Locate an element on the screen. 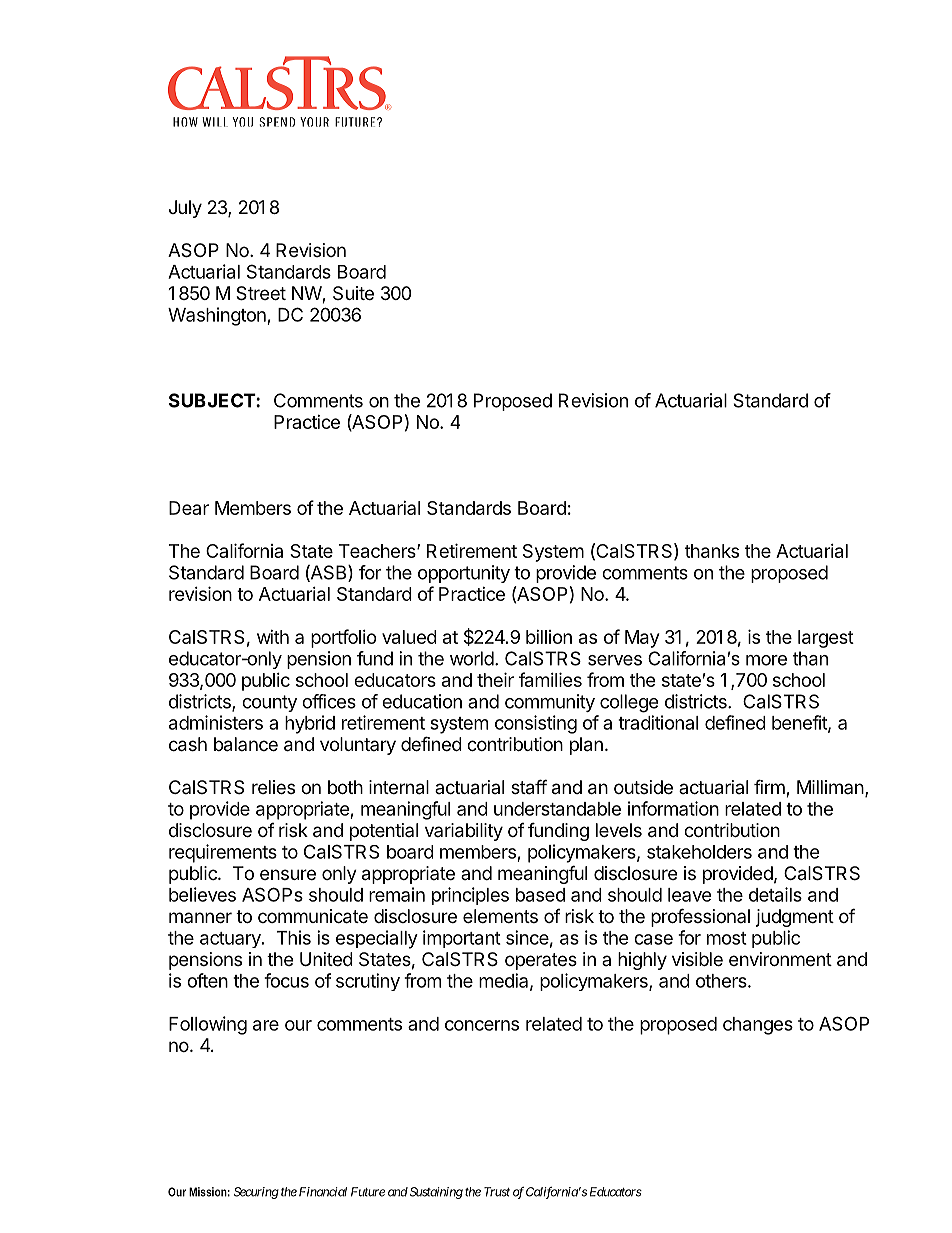 The width and height of the screenshot is (952, 1233). opportunity is located at coordinates (464, 574).
